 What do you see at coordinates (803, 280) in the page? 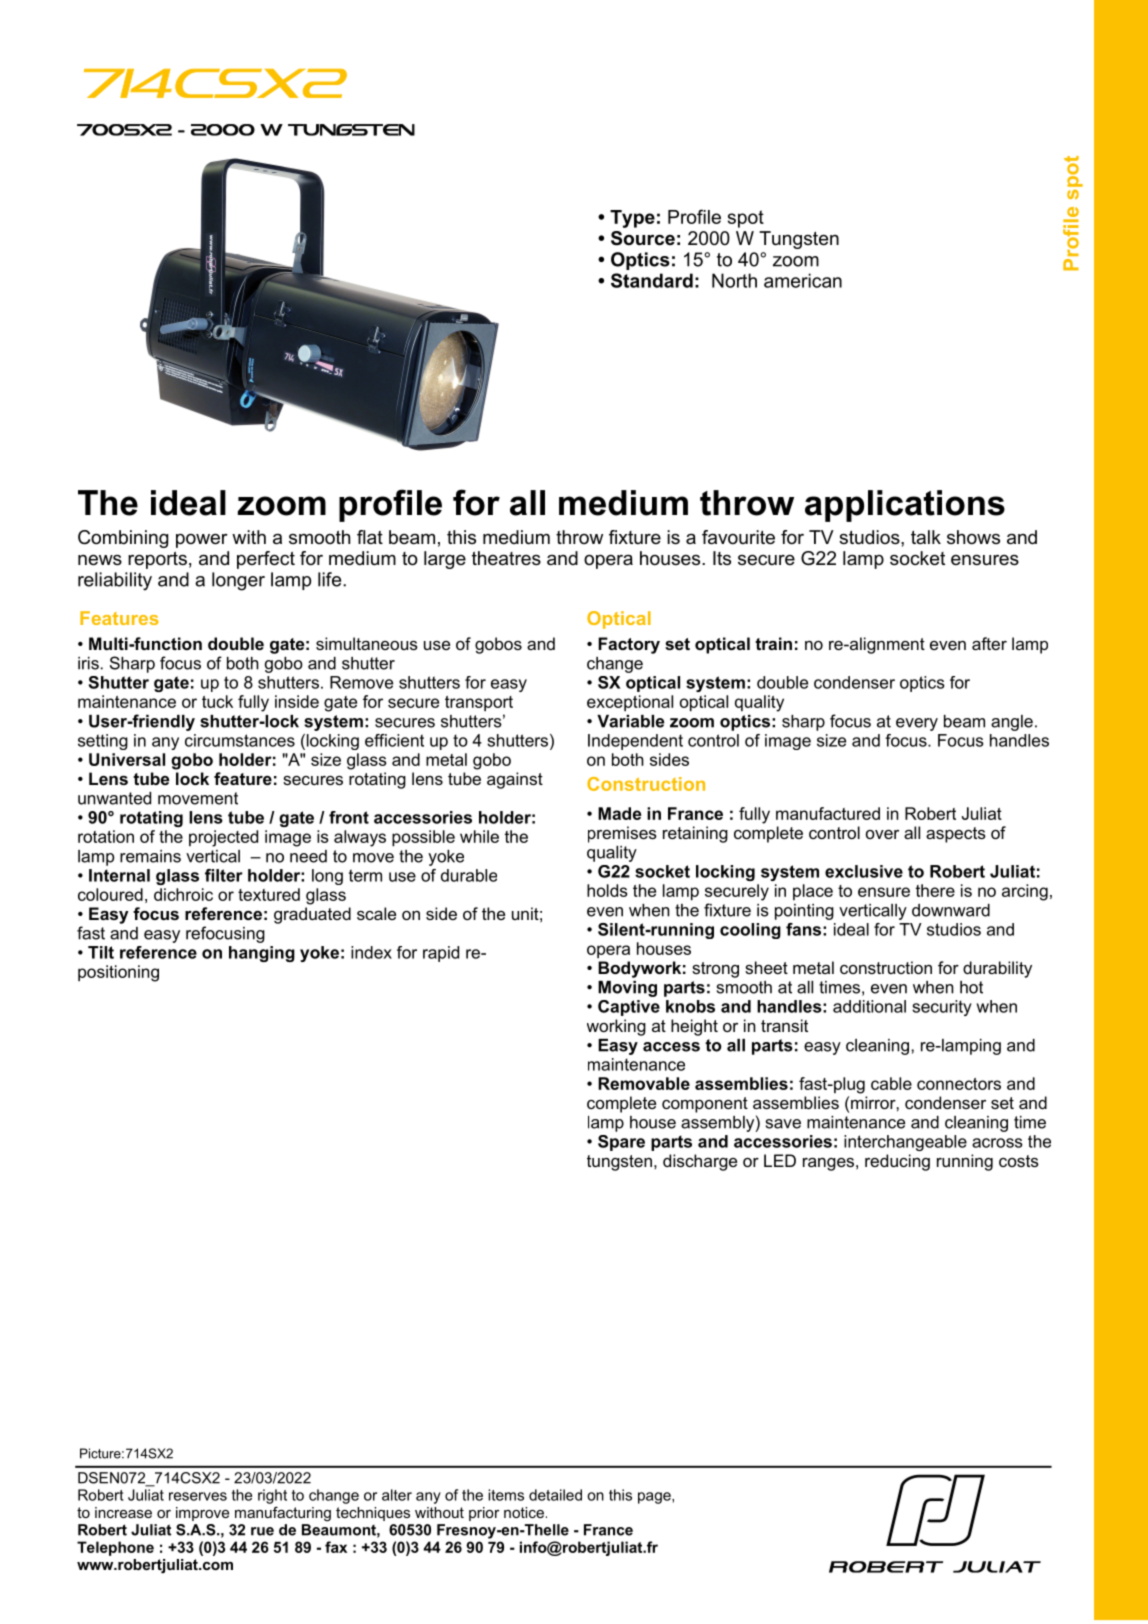
I see `american` at bounding box center [803, 280].
